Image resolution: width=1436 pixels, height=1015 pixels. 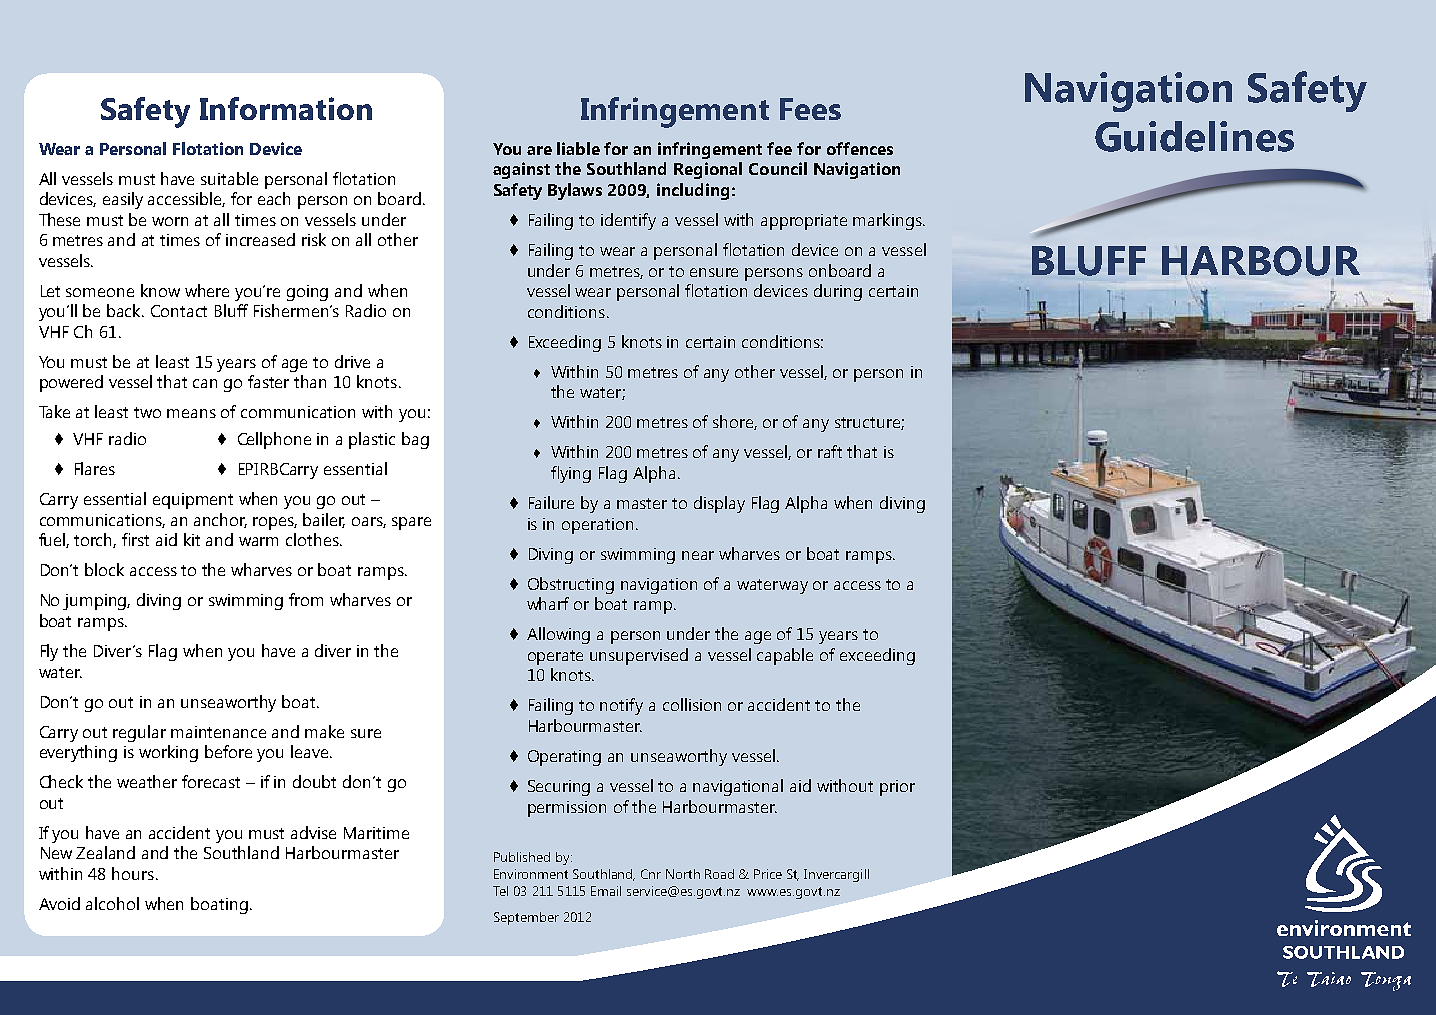 I want to click on raft, so click(x=830, y=451).
